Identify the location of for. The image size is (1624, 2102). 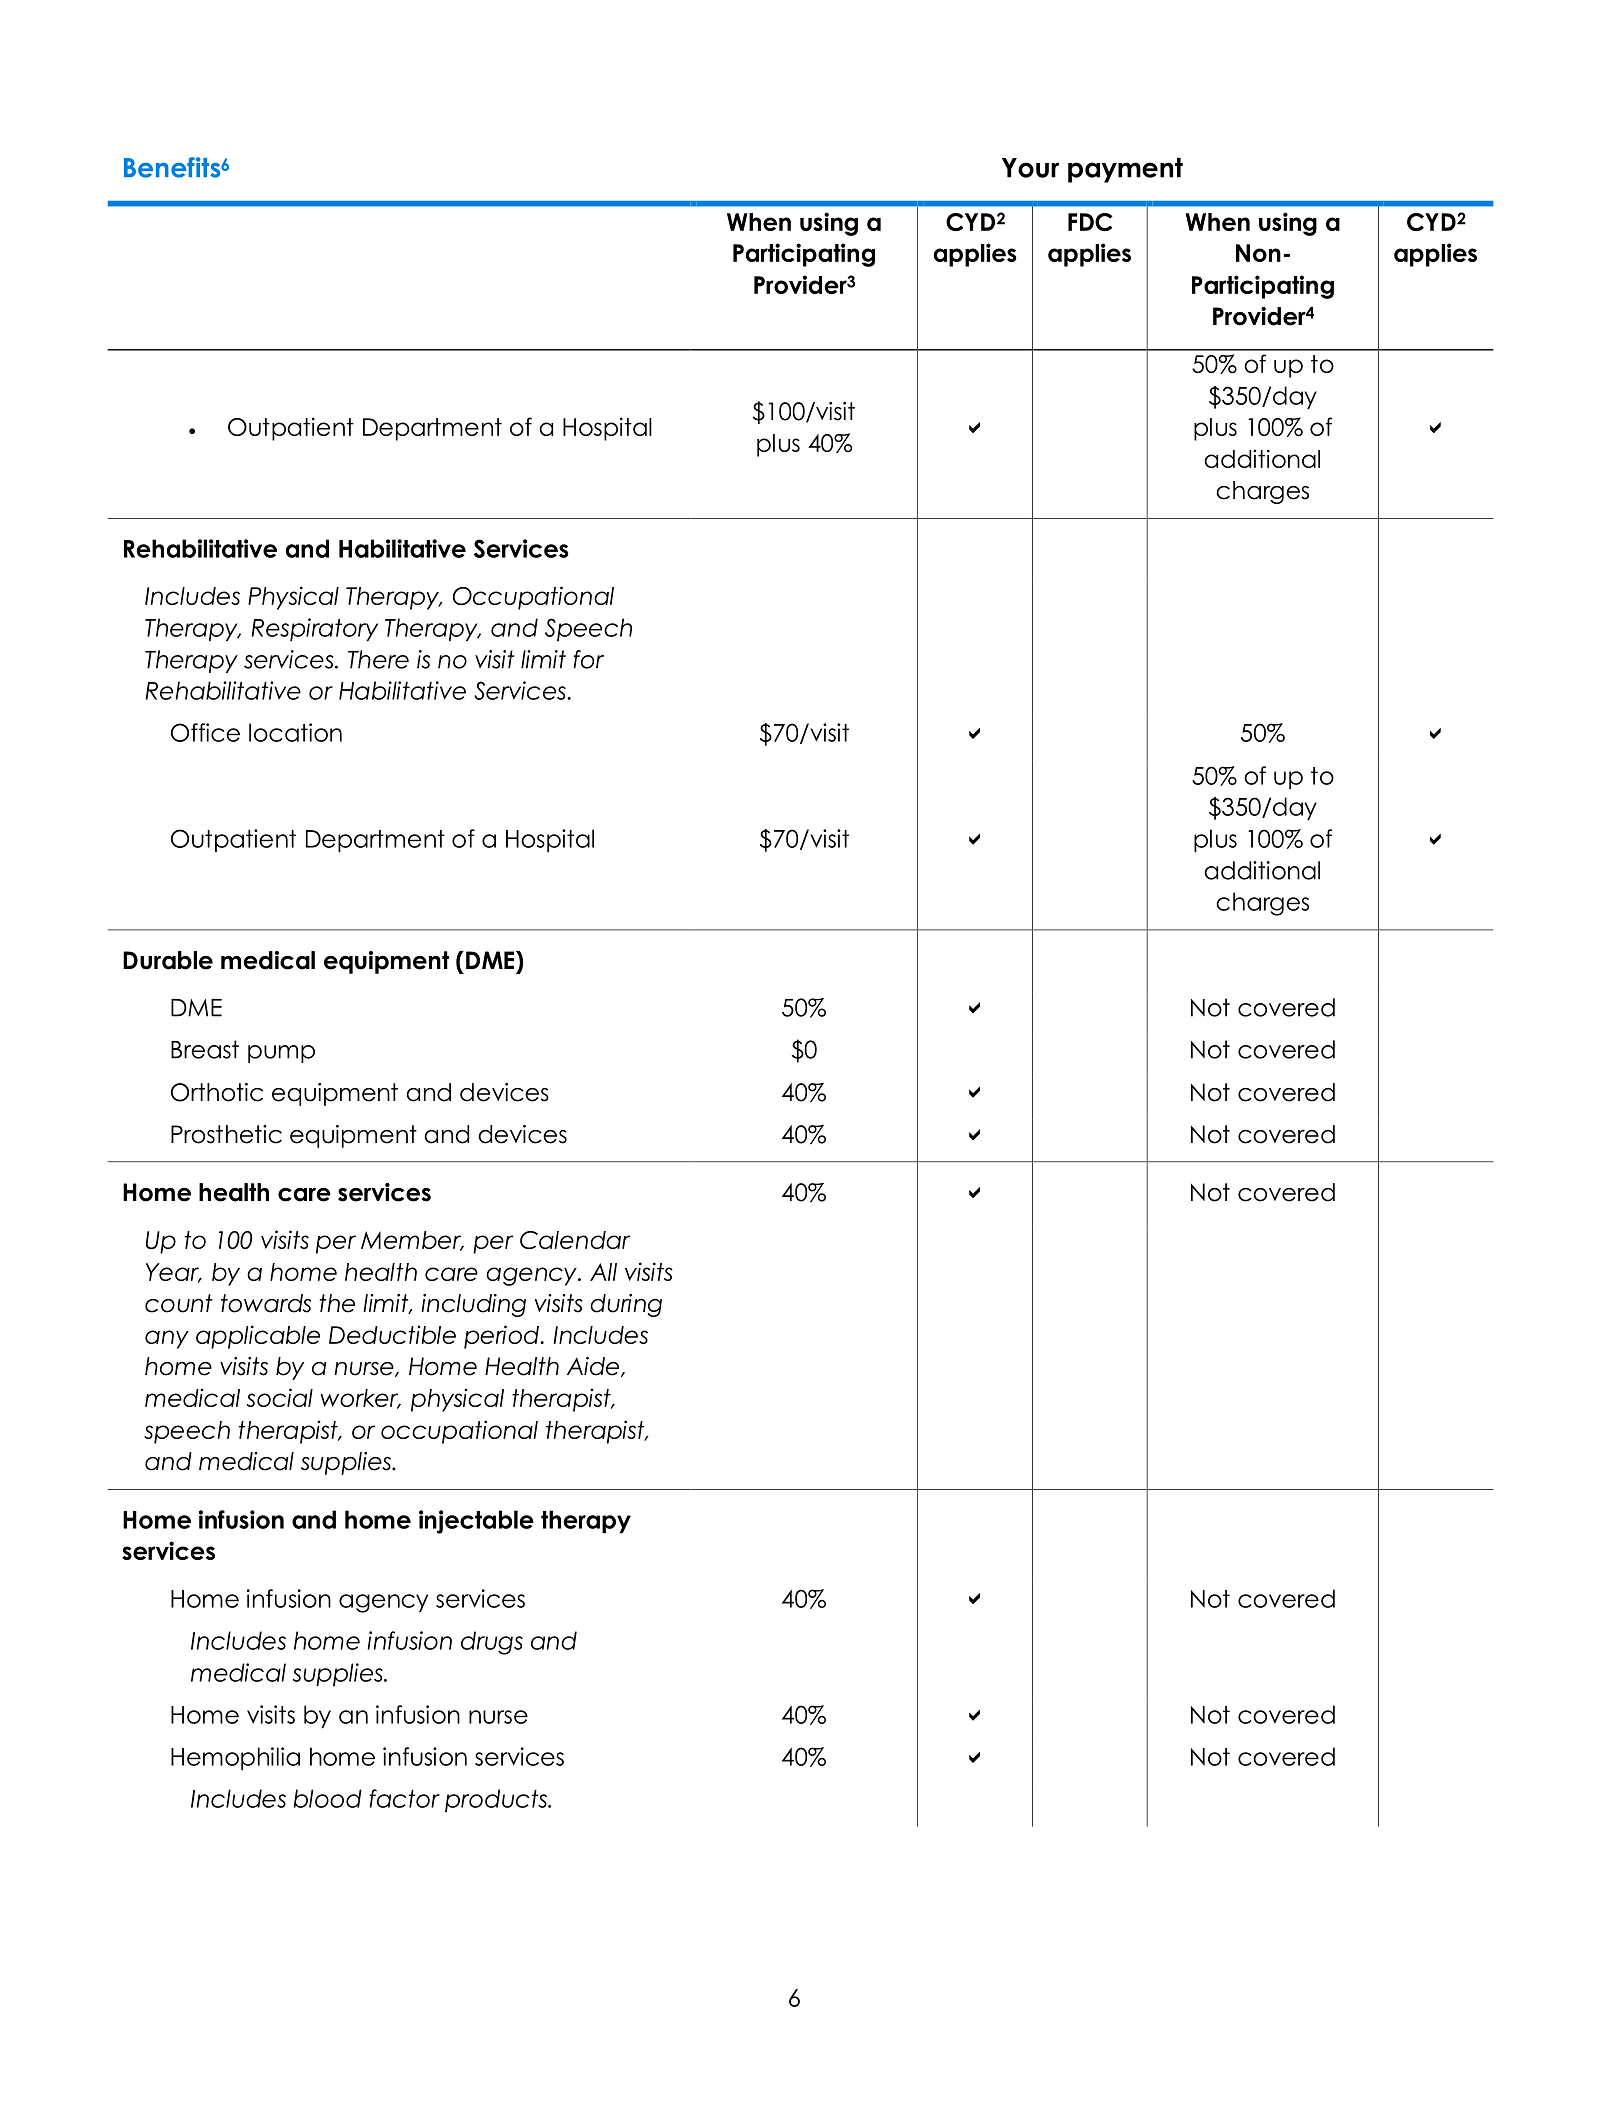
(588, 659).
